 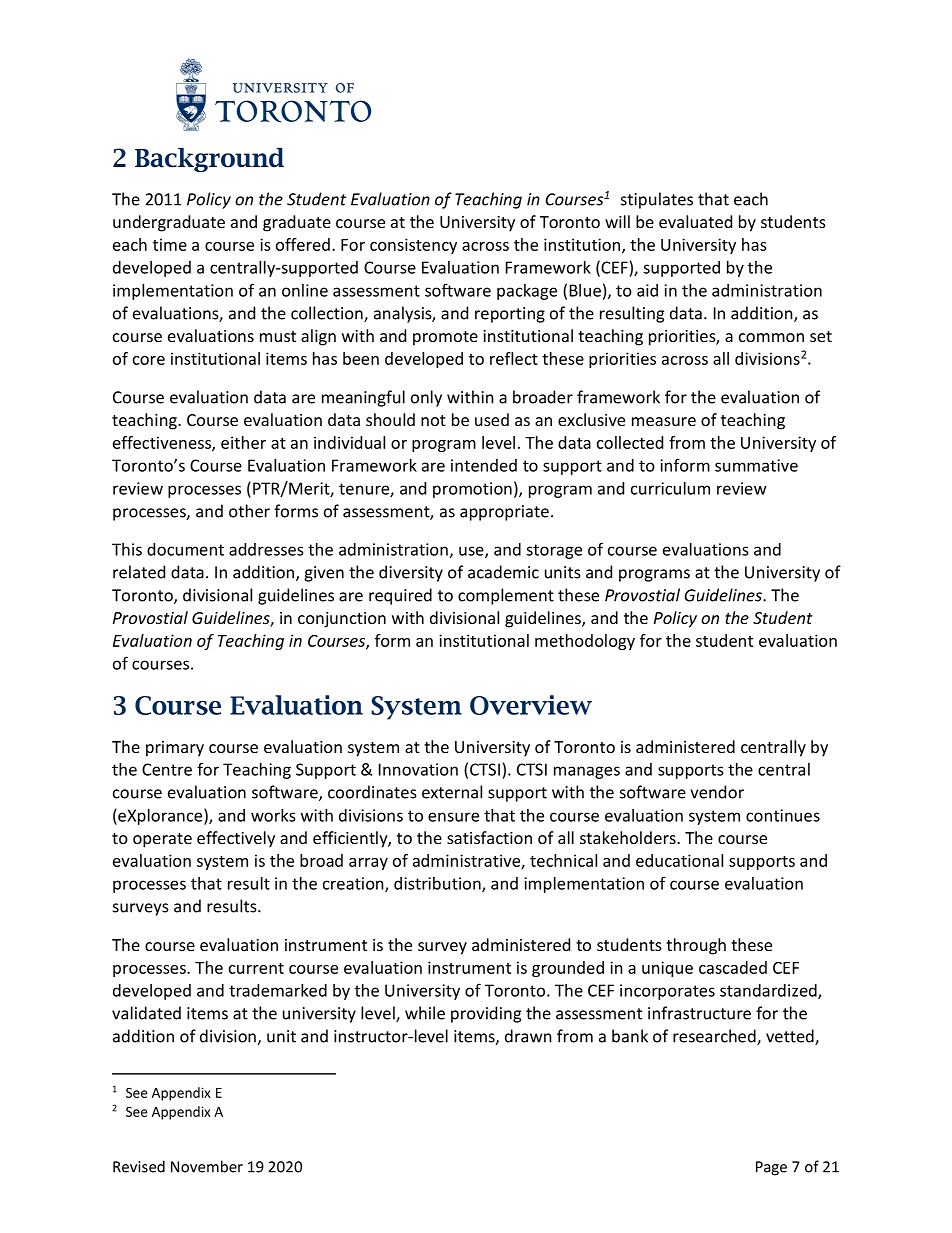 What do you see at coordinates (207, 1166) in the screenshot?
I see `November` at bounding box center [207, 1166].
